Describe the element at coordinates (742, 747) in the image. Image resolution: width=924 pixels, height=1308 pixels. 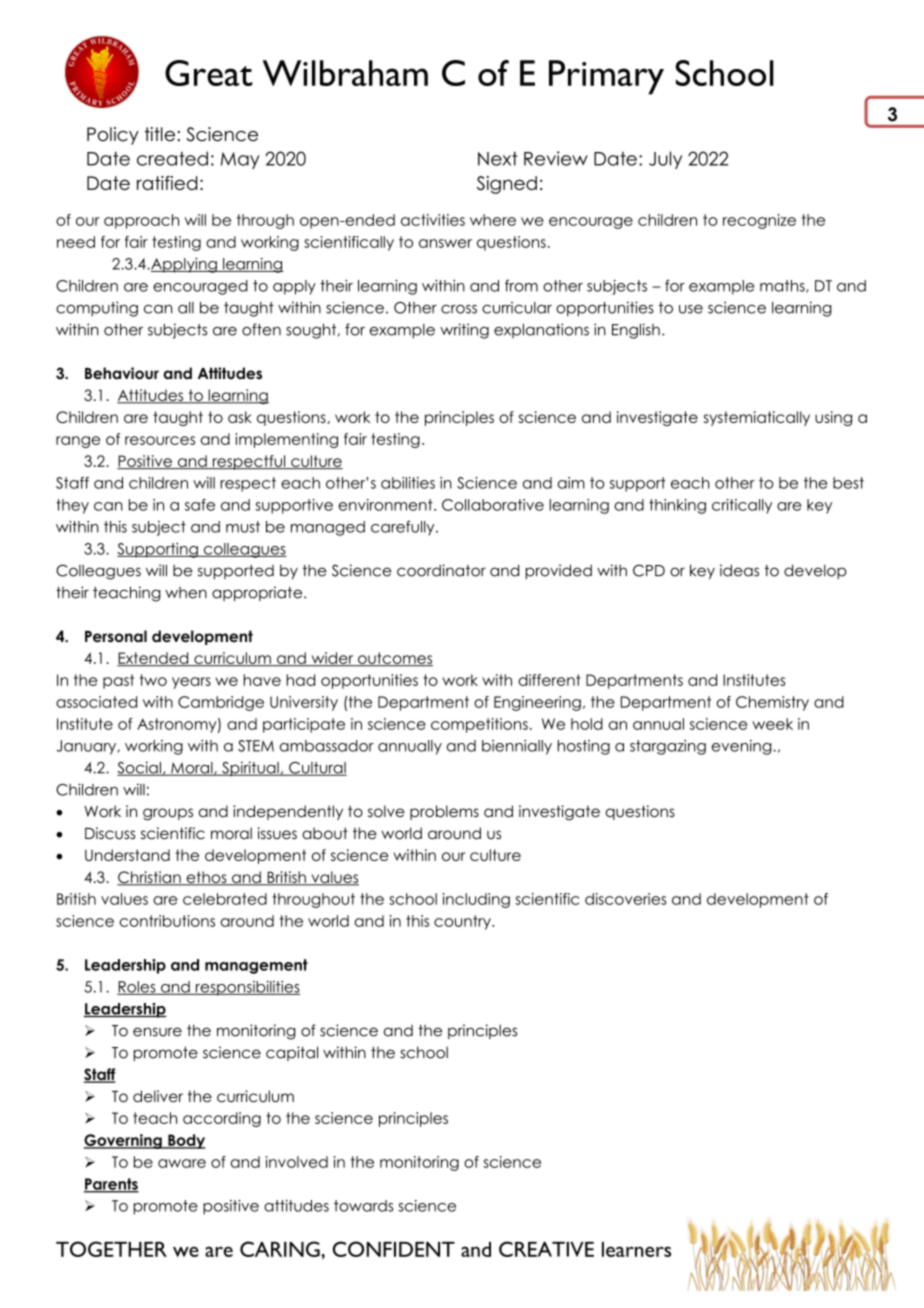
I see `evening` at that location.
